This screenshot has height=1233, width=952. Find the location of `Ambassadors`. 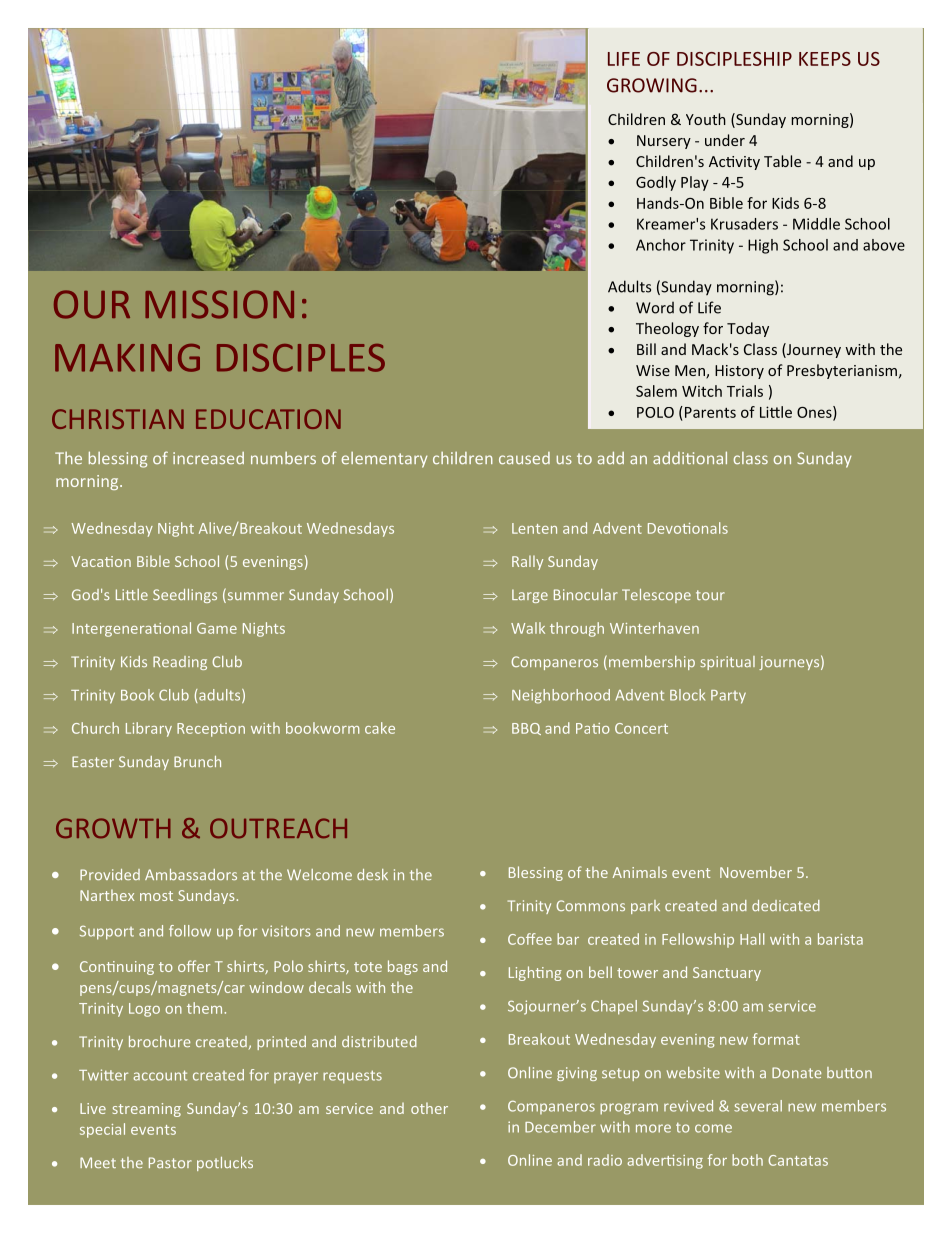

Ambassadors is located at coordinates (191, 874).
